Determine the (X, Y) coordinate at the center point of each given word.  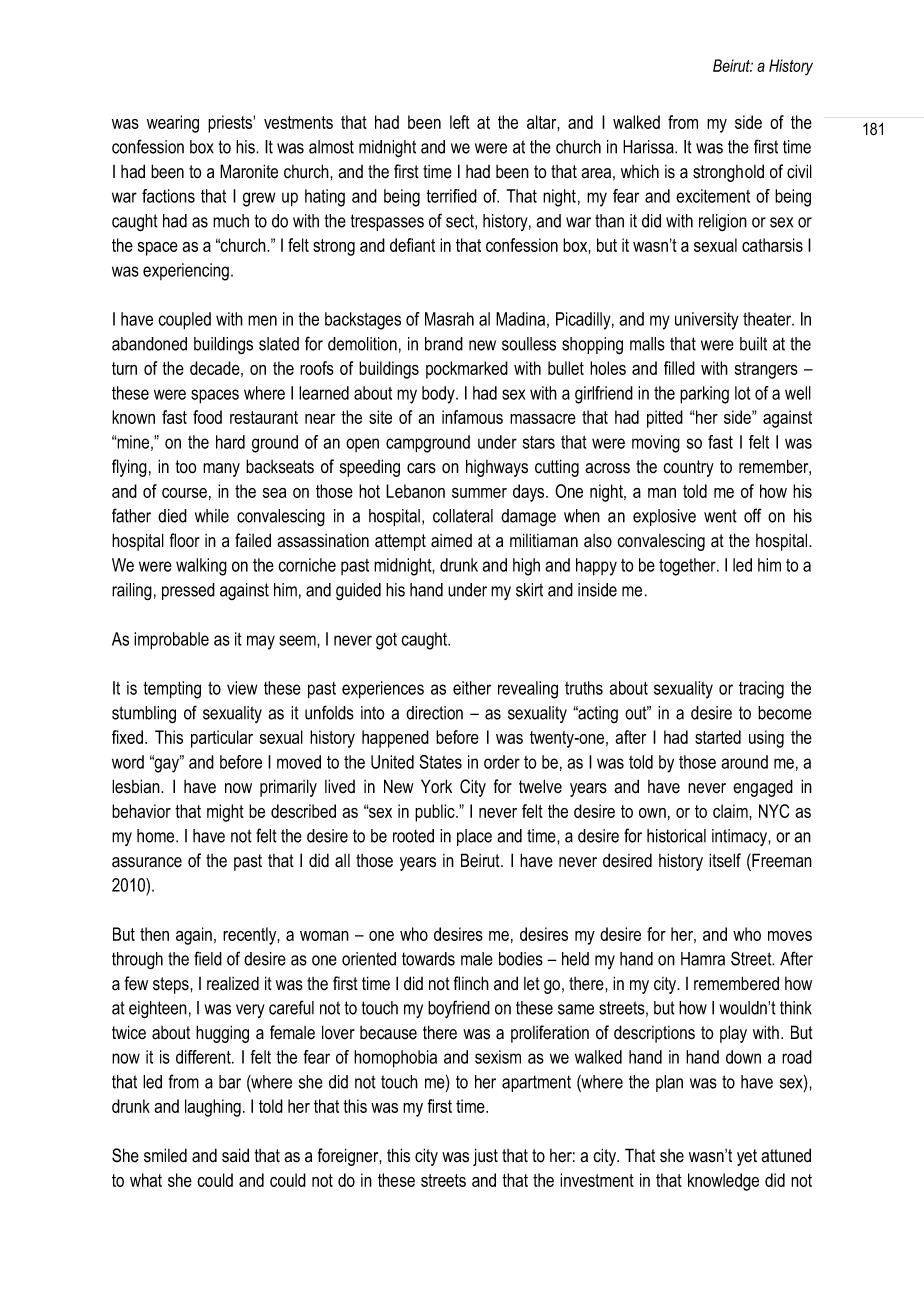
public (436, 813)
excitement (713, 196)
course (184, 493)
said (235, 1155)
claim (731, 811)
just (485, 1157)
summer (479, 493)
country (688, 468)
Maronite (249, 171)
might (225, 813)
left (460, 122)
